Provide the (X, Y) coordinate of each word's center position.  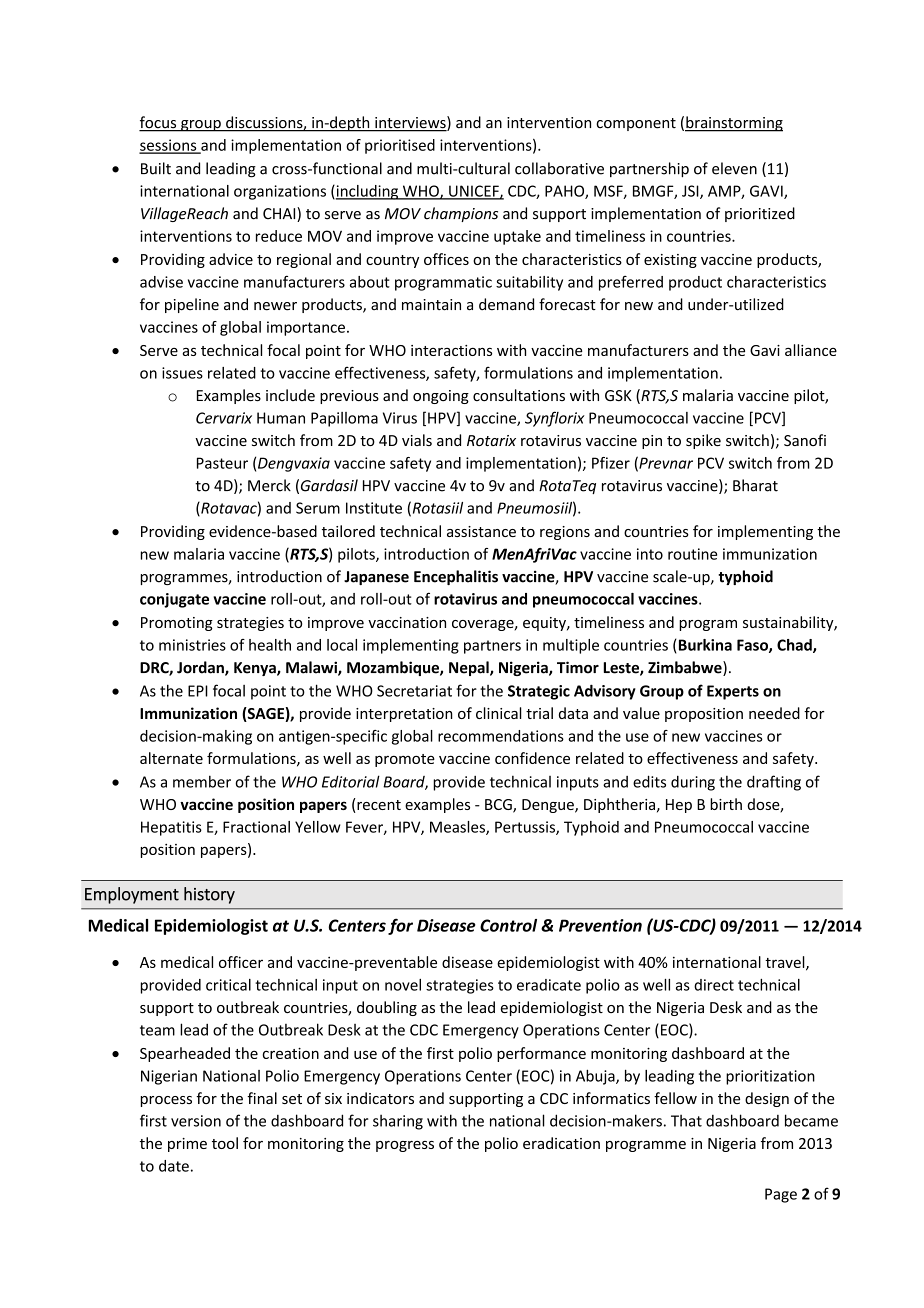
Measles (458, 828)
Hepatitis (171, 828)
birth (726, 804)
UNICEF (474, 192)
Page (781, 1195)
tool (225, 1143)
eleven (734, 168)
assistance (481, 531)
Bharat (755, 485)
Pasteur (222, 463)
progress (405, 1146)
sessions (169, 146)
